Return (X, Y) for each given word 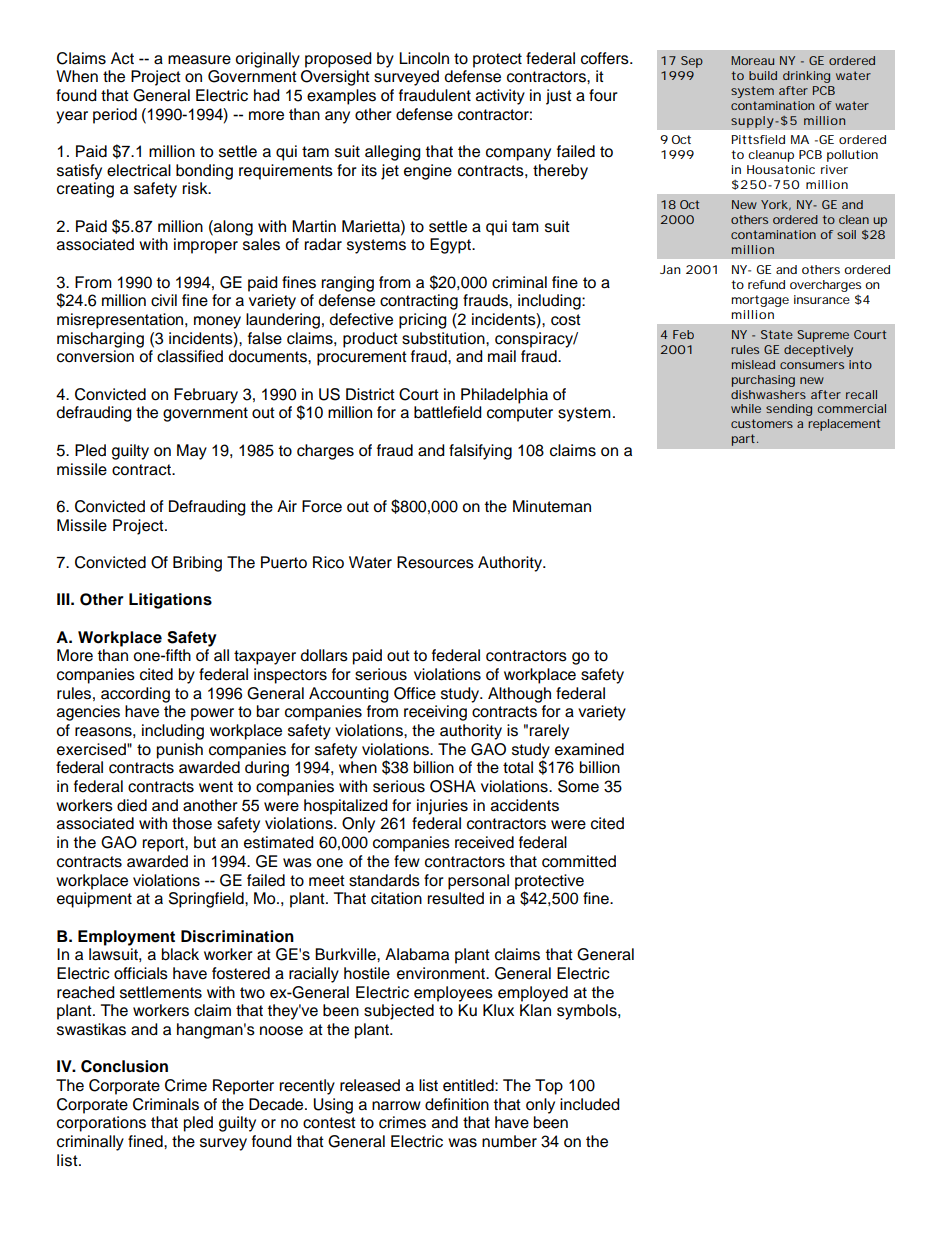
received (484, 842)
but (205, 842)
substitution (444, 338)
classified (190, 356)
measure (199, 60)
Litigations (170, 601)
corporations (101, 1124)
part (744, 440)
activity (500, 97)
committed (579, 861)
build (763, 75)
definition (457, 1104)
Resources (435, 562)
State (777, 334)
